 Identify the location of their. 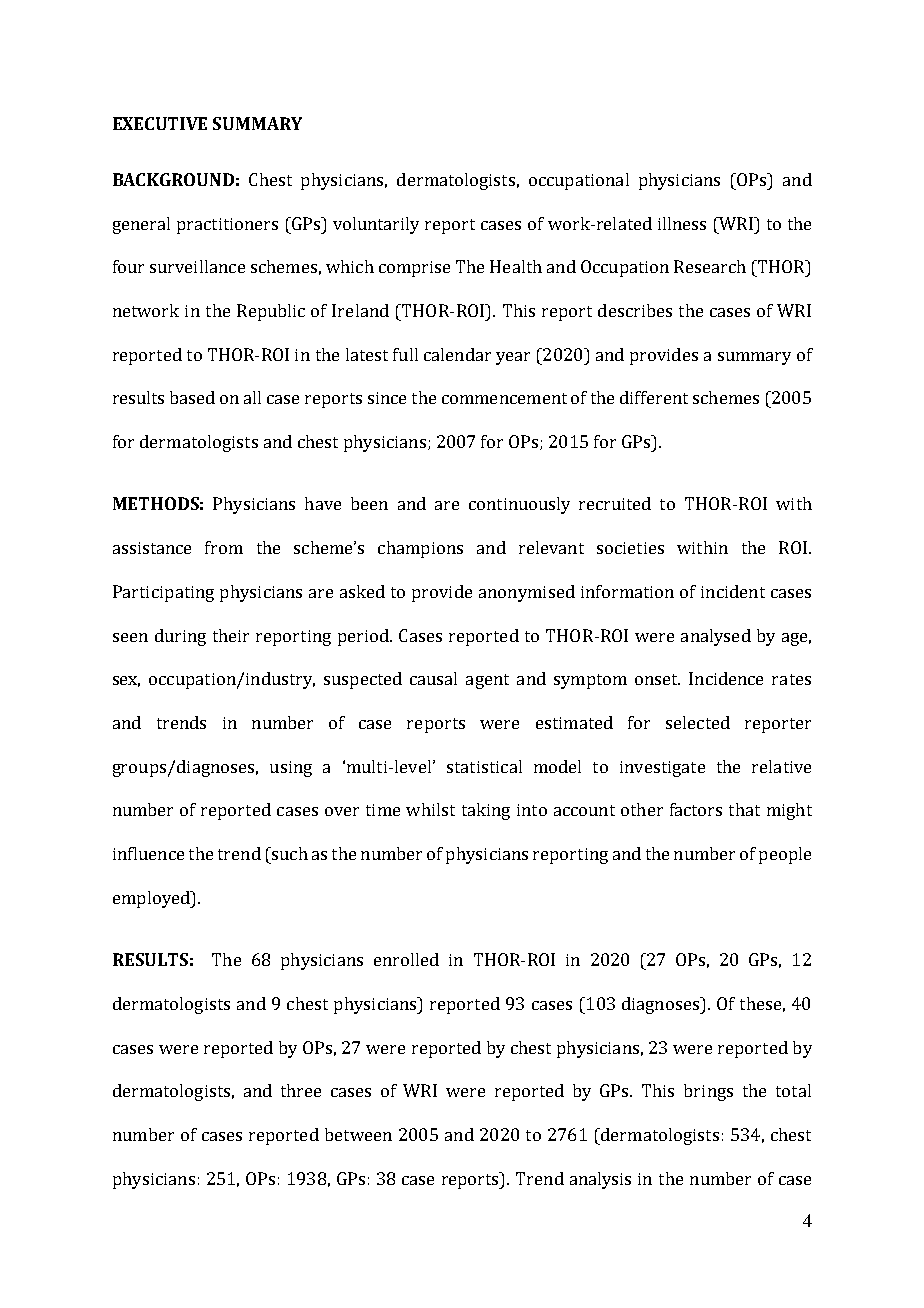
(231, 635).
